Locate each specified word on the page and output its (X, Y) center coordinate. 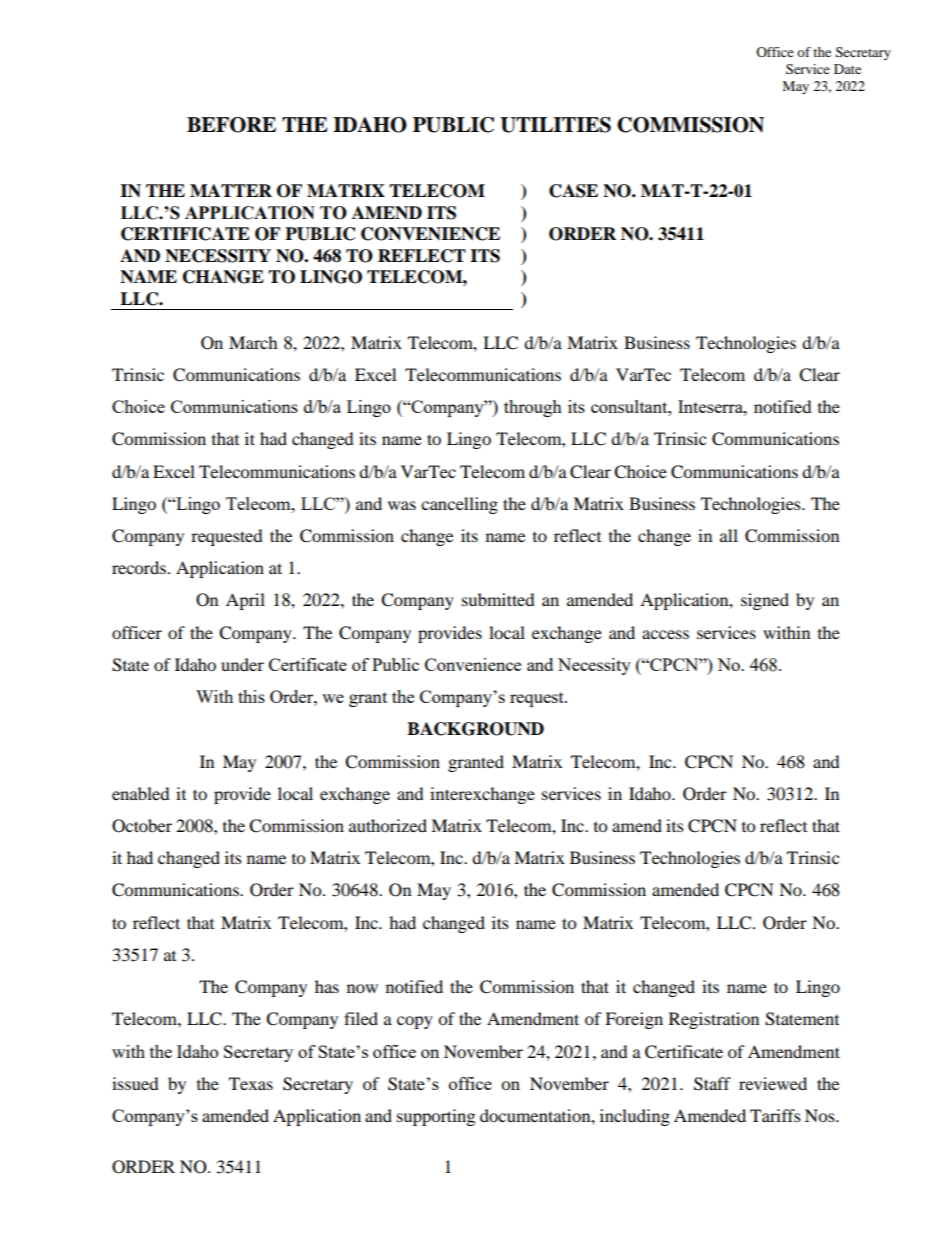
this (251, 696)
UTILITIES (555, 125)
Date (847, 69)
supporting (436, 1117)
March (253, 342)
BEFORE (231, 125)
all (729, 535)
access (665, 634)
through (533, 408)
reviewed (773, 1083)
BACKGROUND (475, 729)
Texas (251, 1083)
